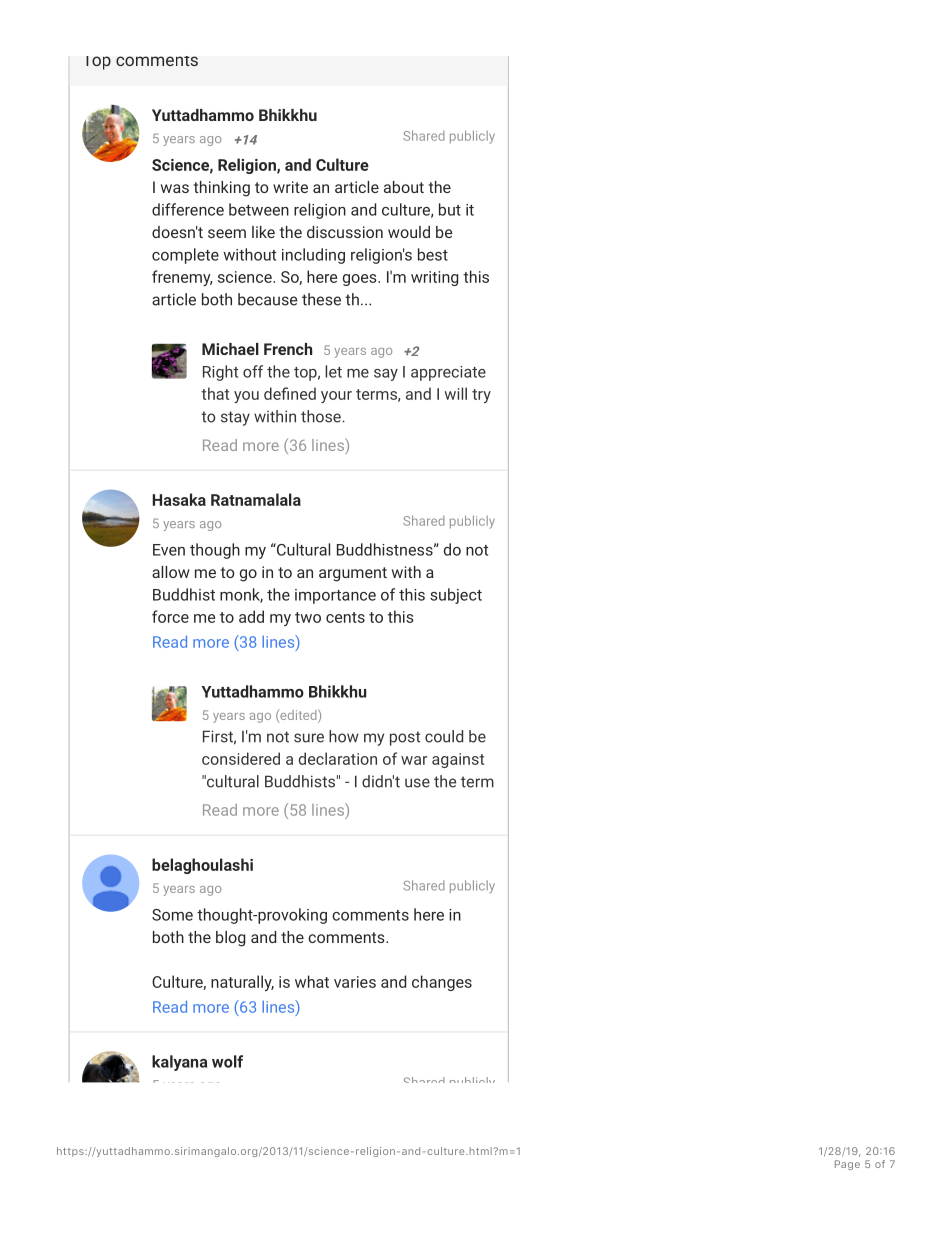 The width and height of the screenshot is (952, 1233). I want to click on best, so click(433, 254).
